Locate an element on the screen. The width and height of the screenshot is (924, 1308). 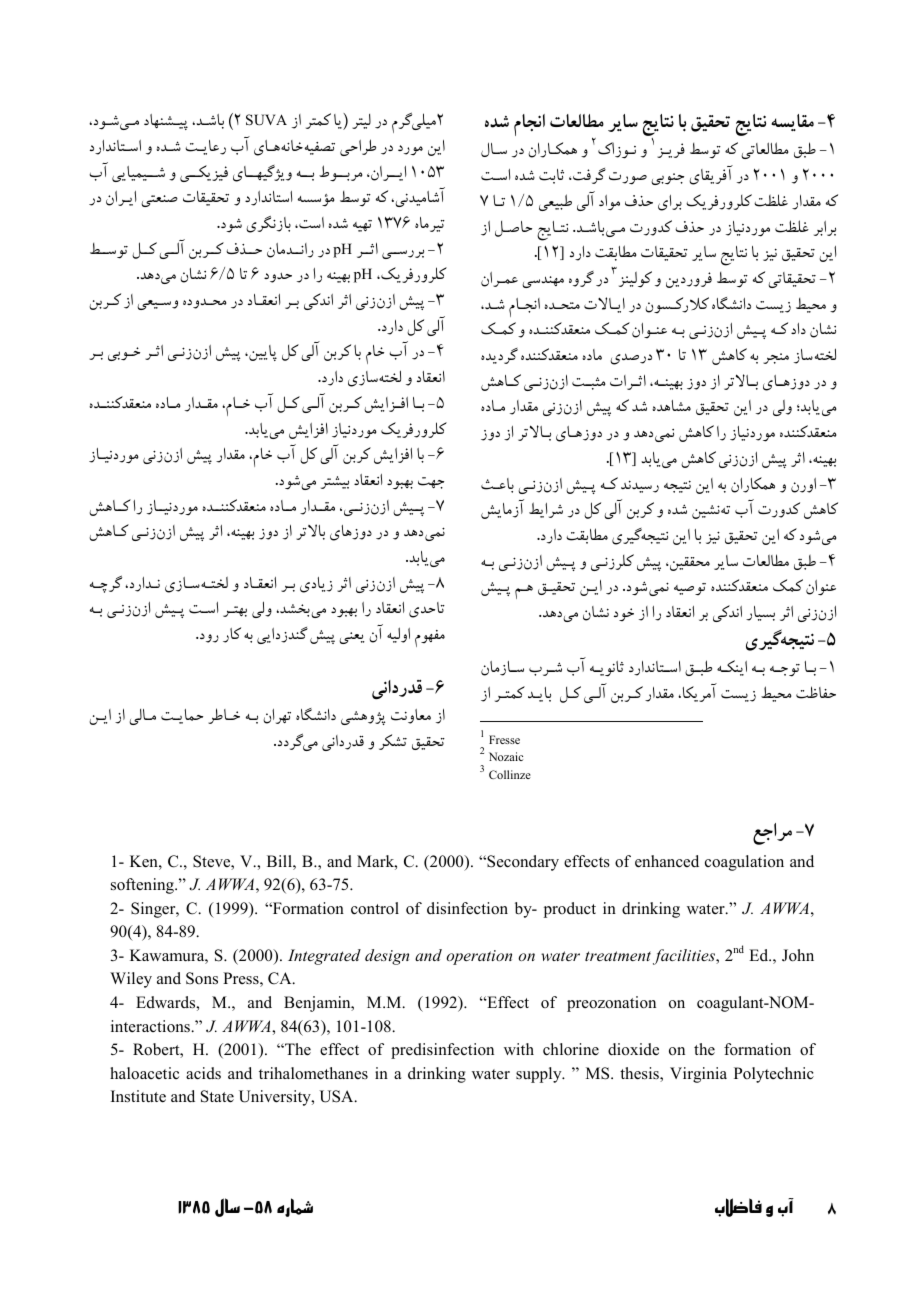
coagulation is located at coordinates (744, 863).
